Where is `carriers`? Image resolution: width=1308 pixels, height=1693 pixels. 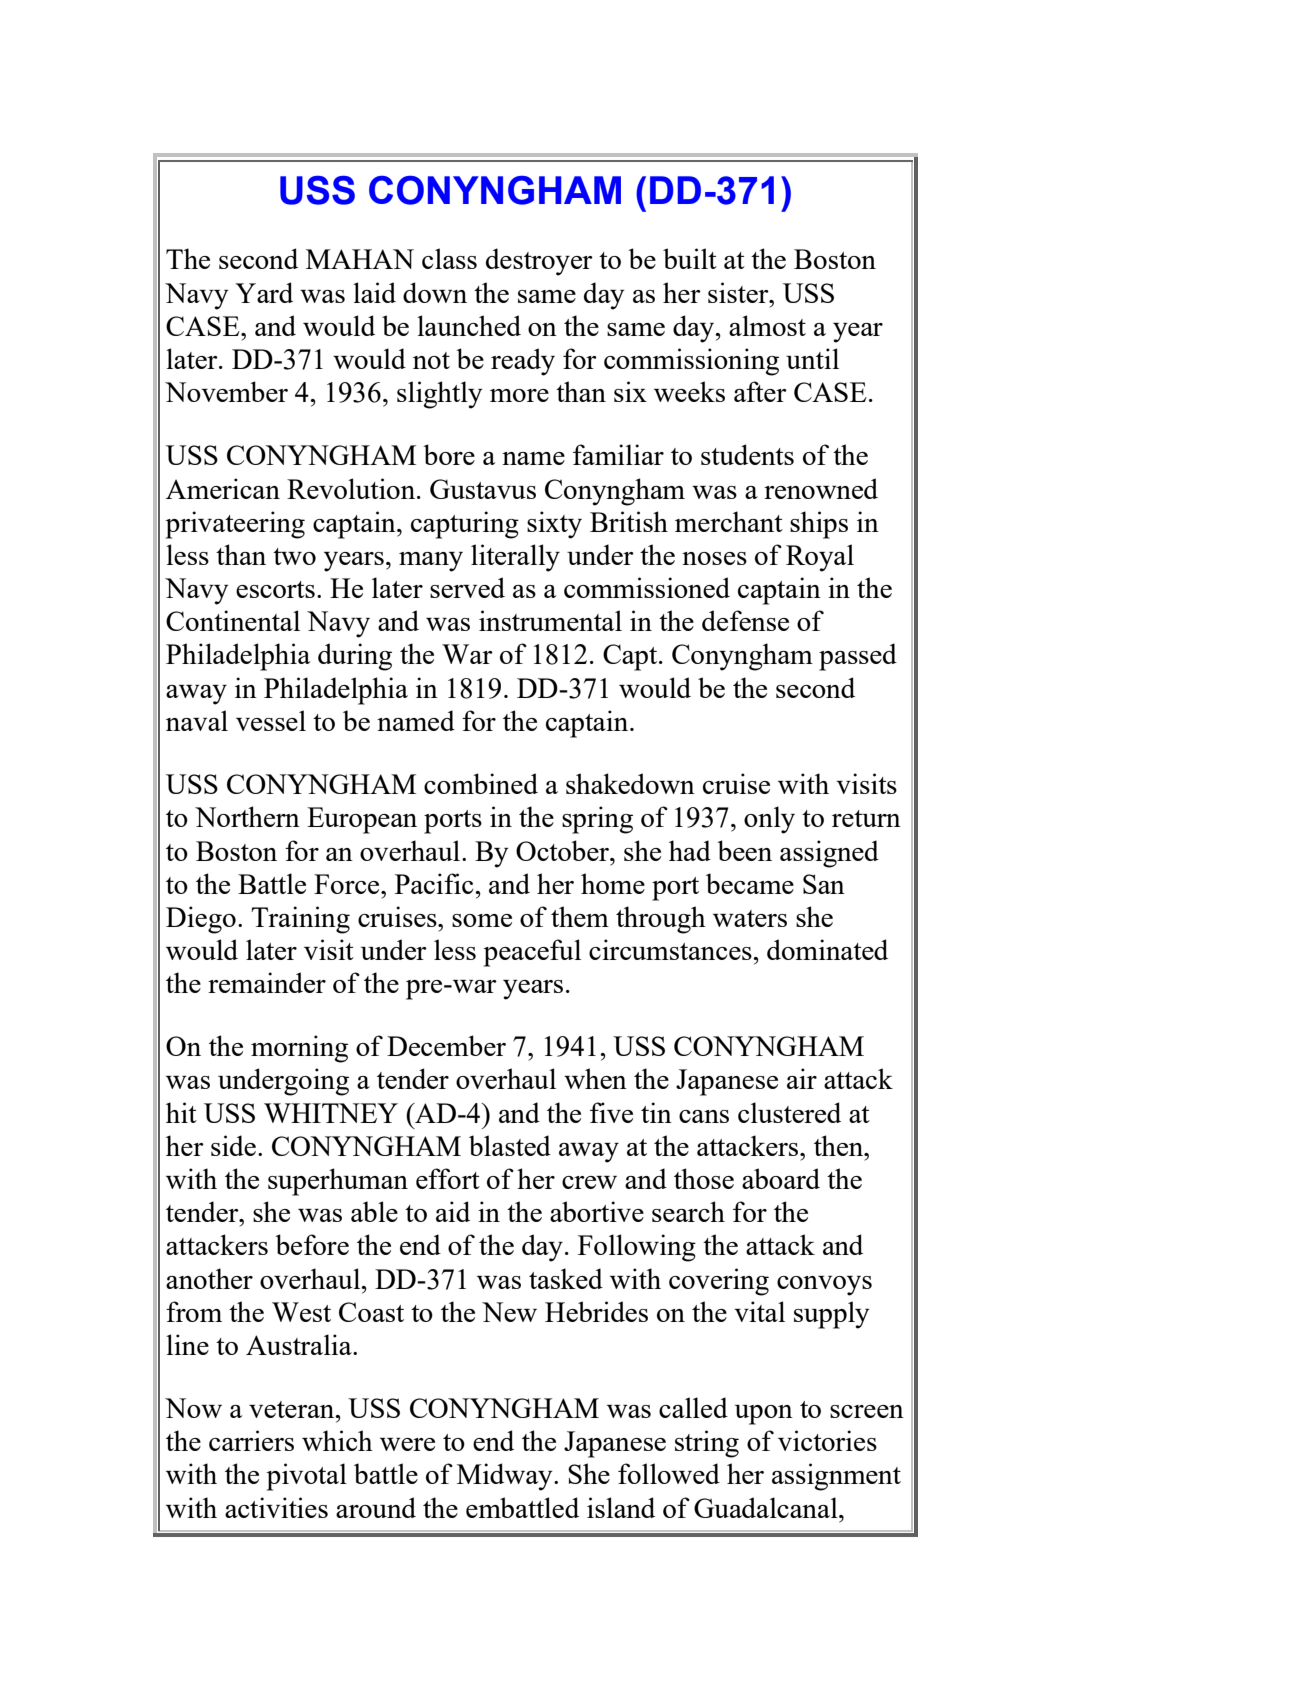 carriers is located at coordinates (251, 1440).
